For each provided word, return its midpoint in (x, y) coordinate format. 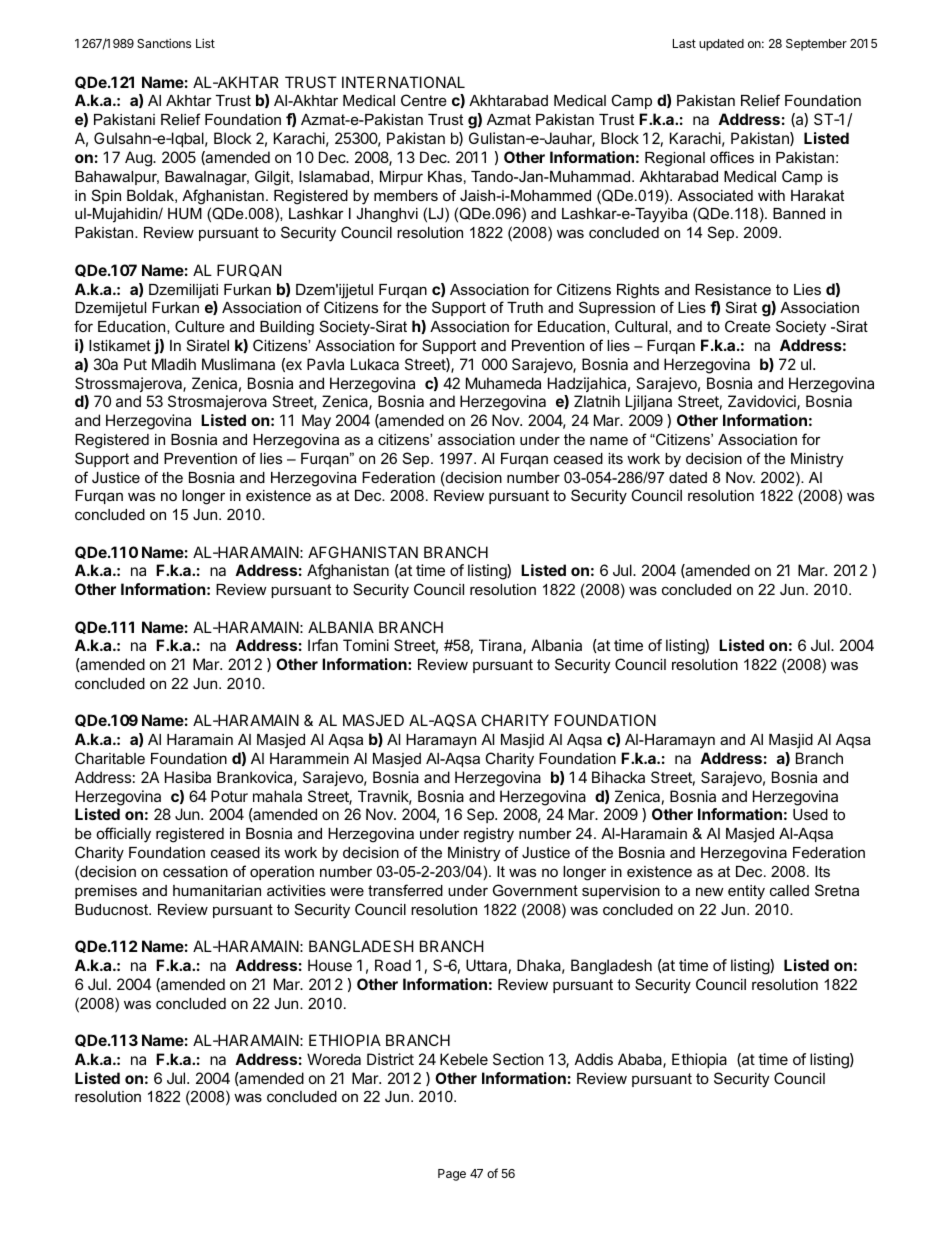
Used (810, 814)
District (390, 1059)
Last (684, 43)
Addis (594, 1059)
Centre (424, 100)
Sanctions (164, 43)
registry (489, 835)
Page (452, 1175)
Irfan (323, 645)
